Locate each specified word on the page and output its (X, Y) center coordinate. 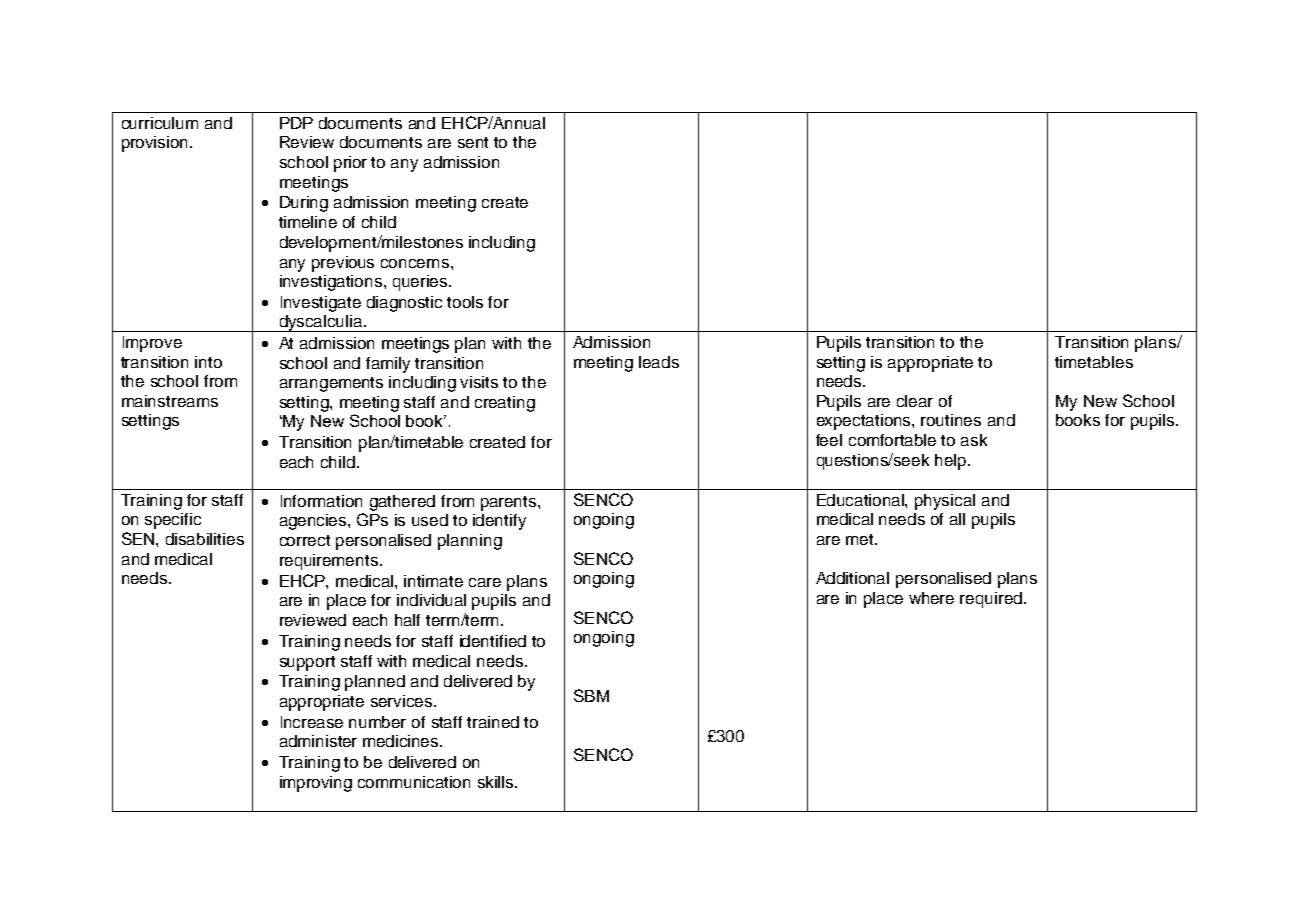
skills (497, 782)
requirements (330, 562)
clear (915, 401)
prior (350, 164)
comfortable (892, 440)
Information (321, 501)
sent (473, 142)
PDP (296, 123)
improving (316, 784)
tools (465, 302)
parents (510, 503)
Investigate (321, 304)
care (485, 582)
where (931, 598)
